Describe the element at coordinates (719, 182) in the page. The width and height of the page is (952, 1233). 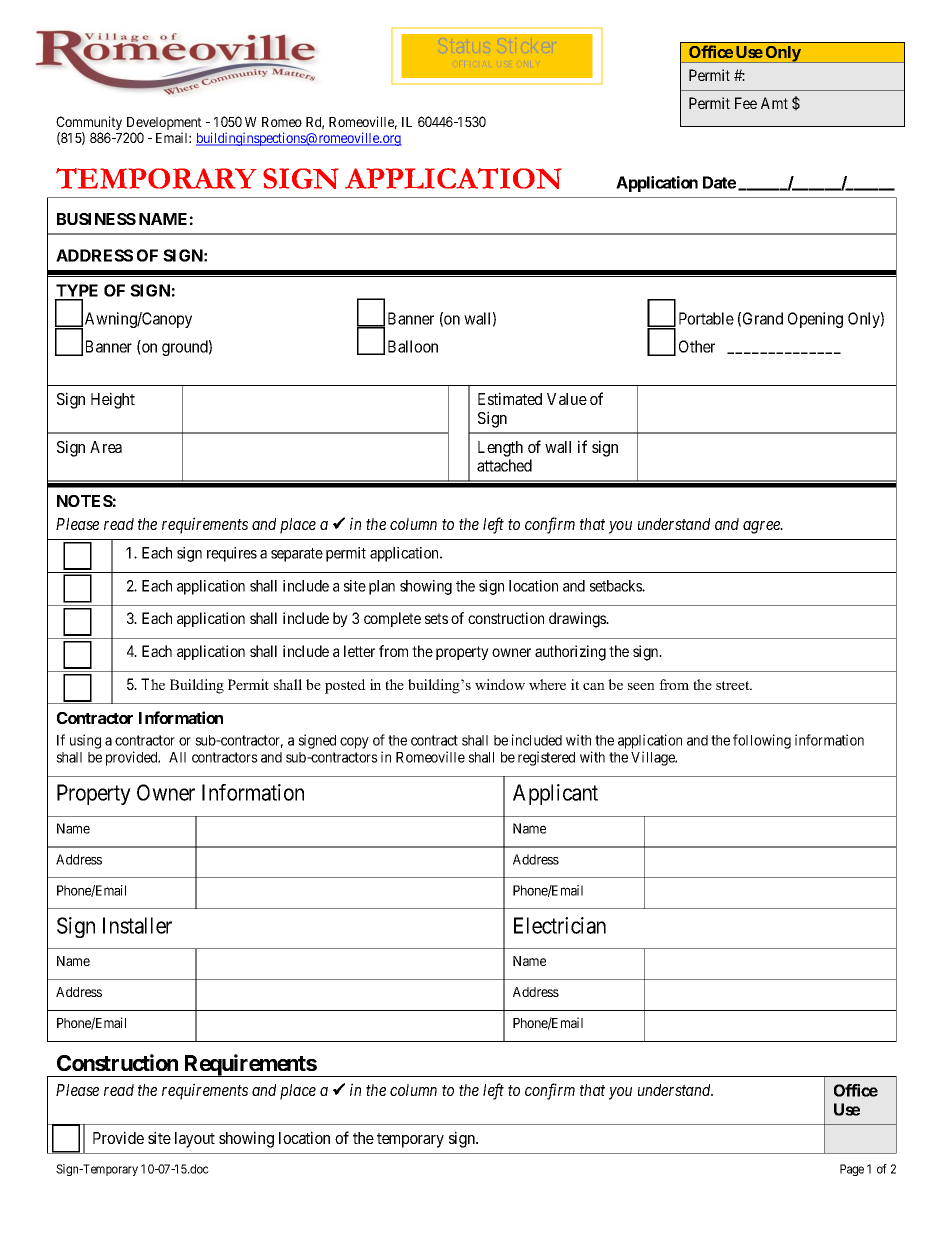
I see `Date` at that location.
